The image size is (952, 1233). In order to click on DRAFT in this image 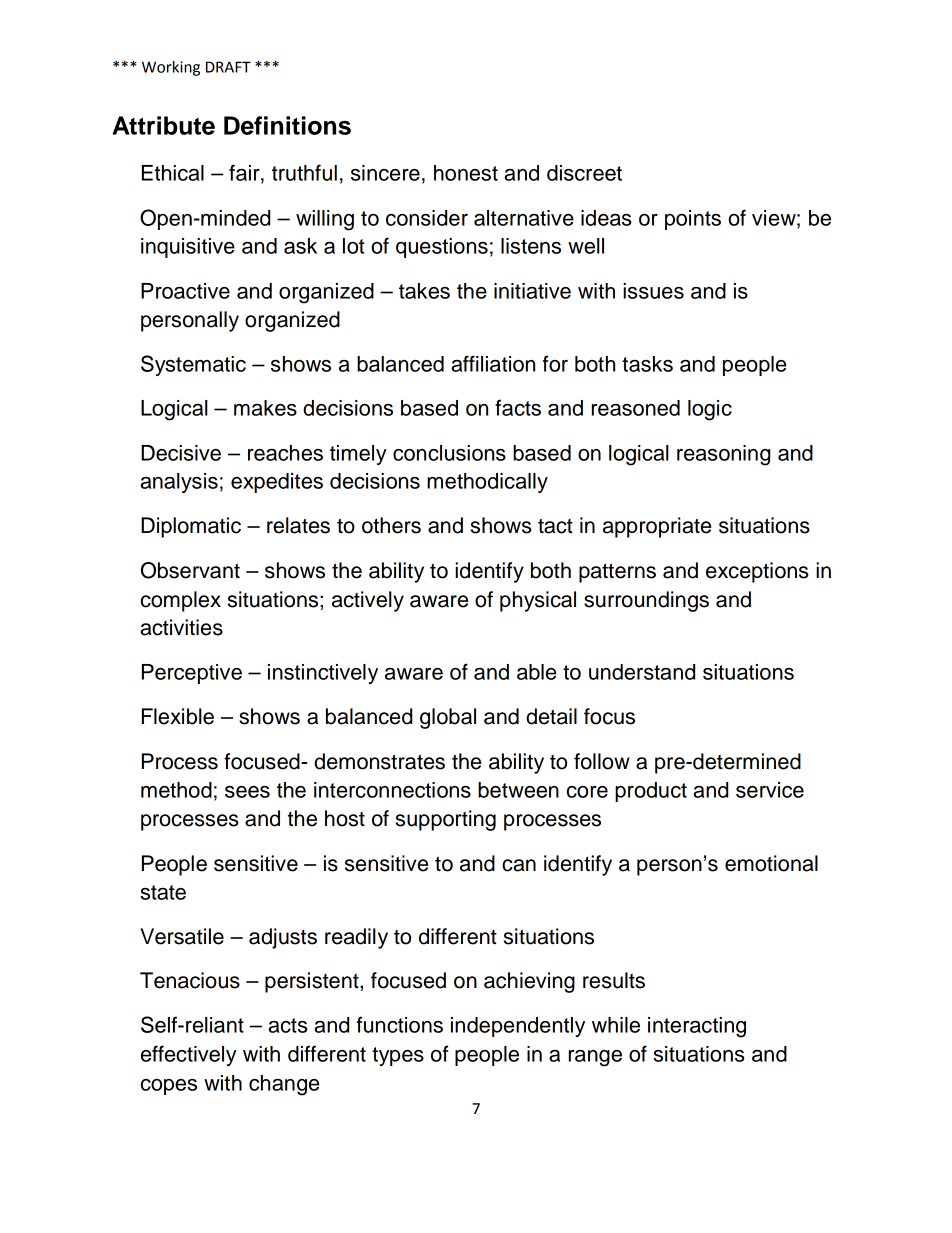, I will do `click(228, 67)`.
